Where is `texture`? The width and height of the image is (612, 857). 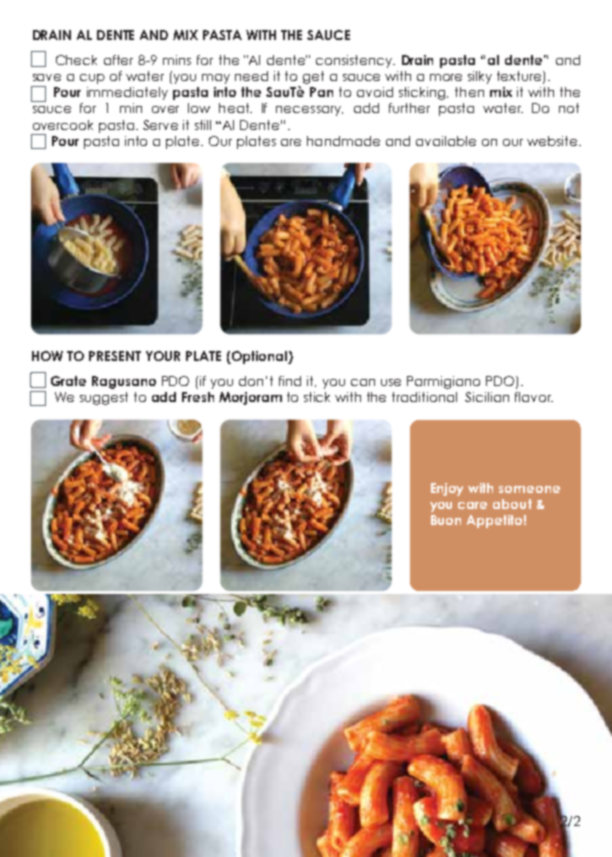 texture is located at coordinates (520, 77).
